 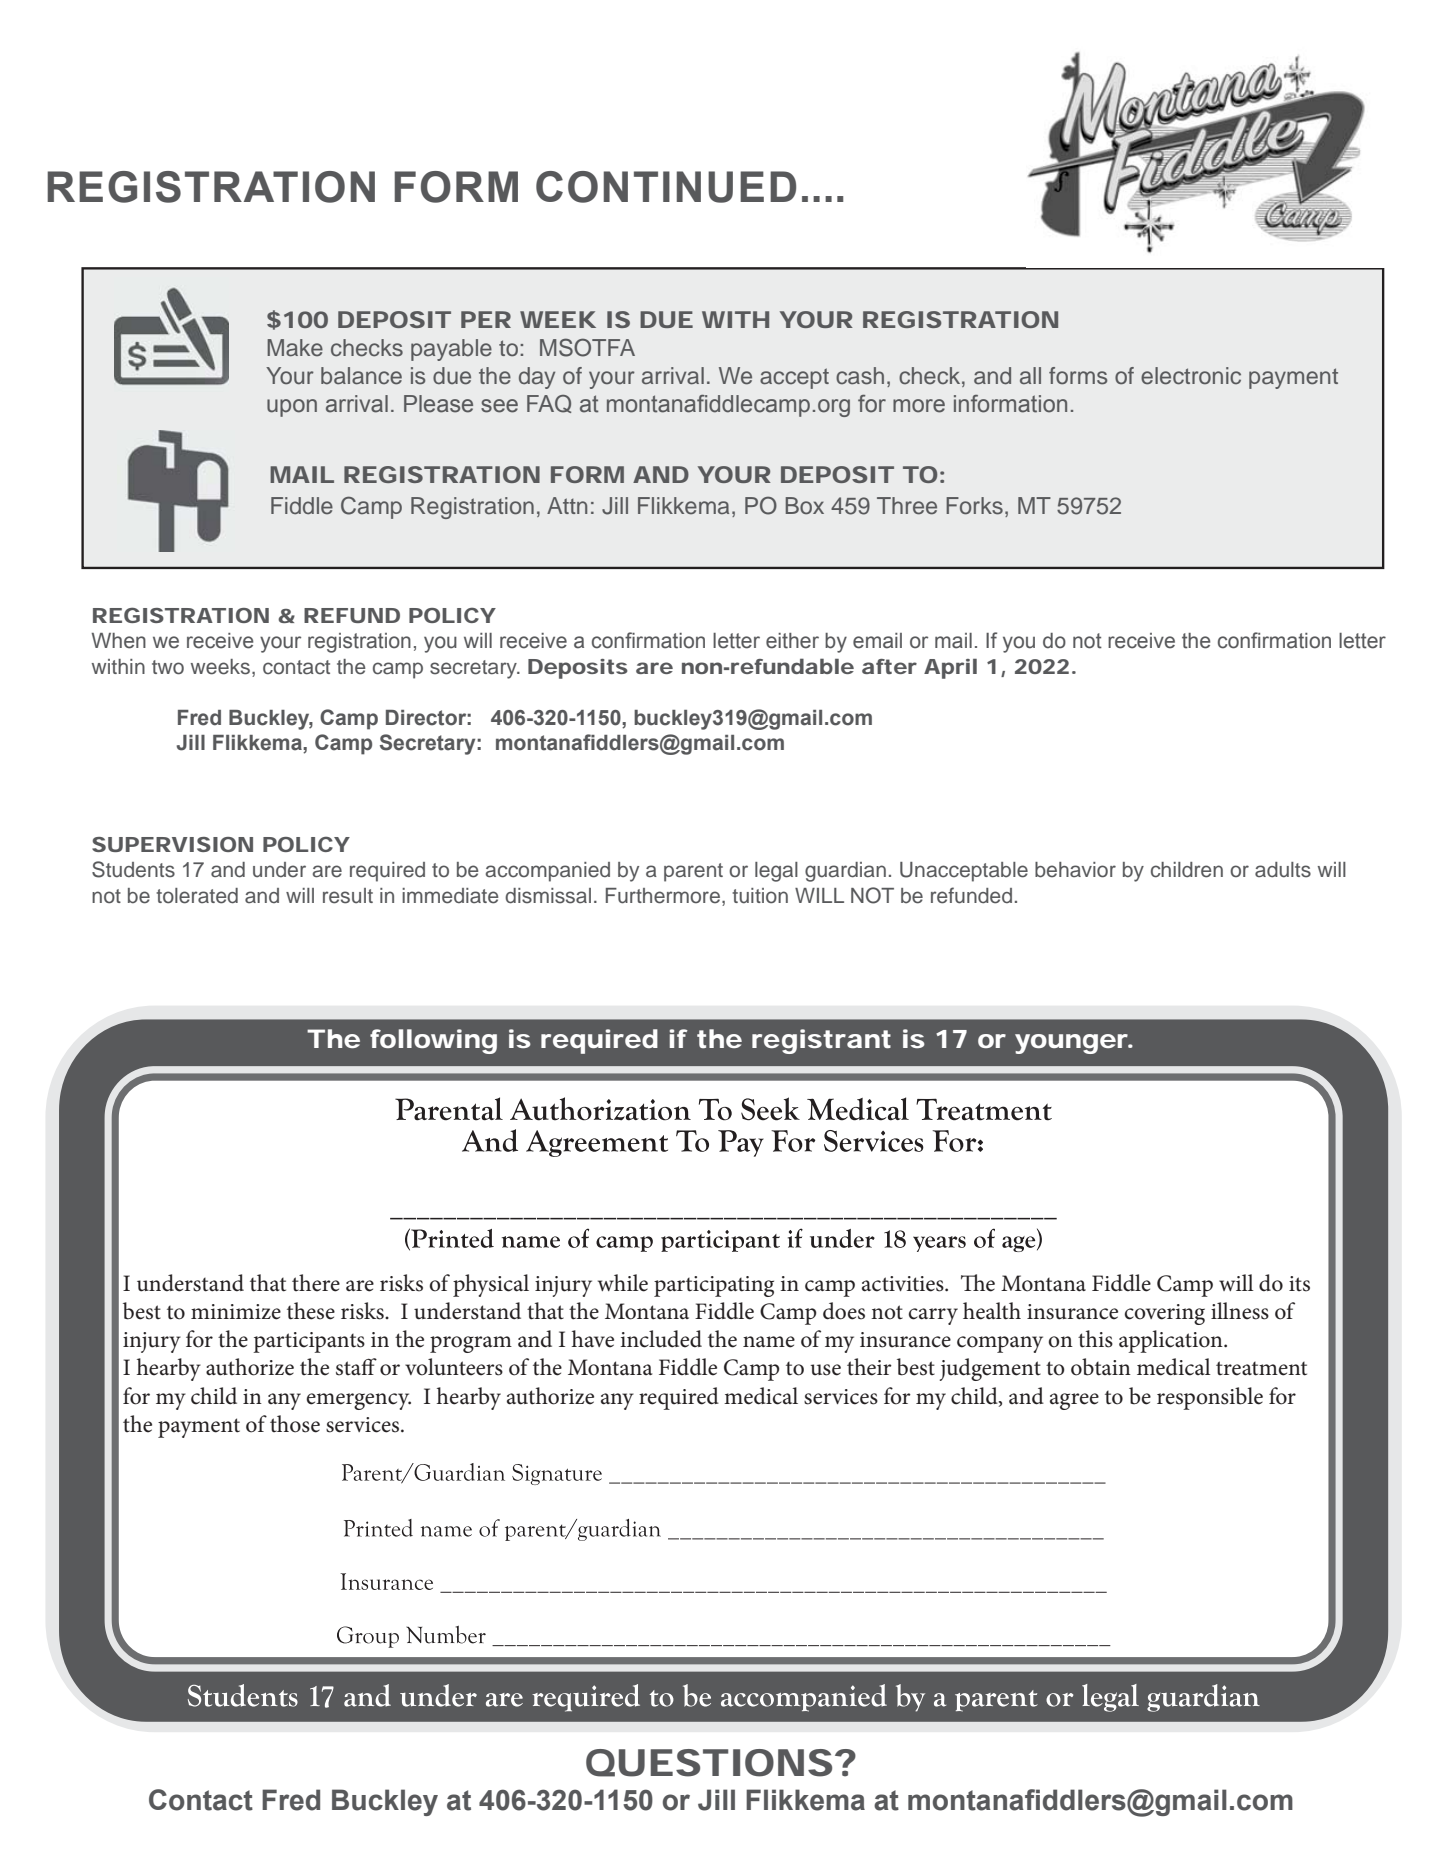 What do you see at coordinates (1165, 1314) in the document?
I see `covering` at bounding box center [1165, 1314].
